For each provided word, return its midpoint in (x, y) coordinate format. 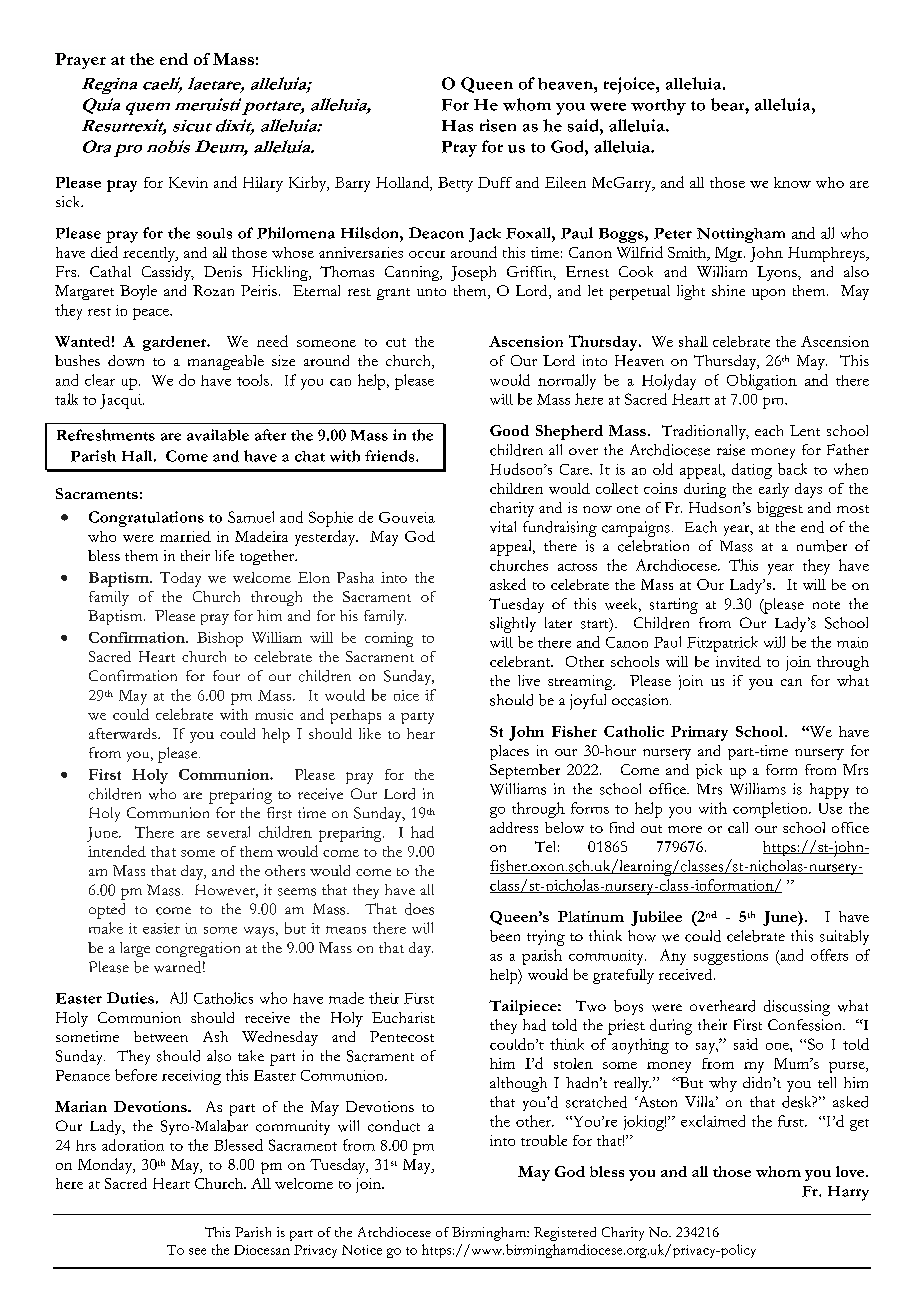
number (822, 546)
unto (431, 292)
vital (503, 527)
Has (457, 126)
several (228, 832)
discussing (797, 1008)
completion (771, 810)
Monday (106, 1166)
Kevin (188, 182)
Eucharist (403, 1017)
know (792, 182)
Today (180, 579)
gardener (176, 343)
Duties (130, 998)
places (509, 752)
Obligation (762, 382)
